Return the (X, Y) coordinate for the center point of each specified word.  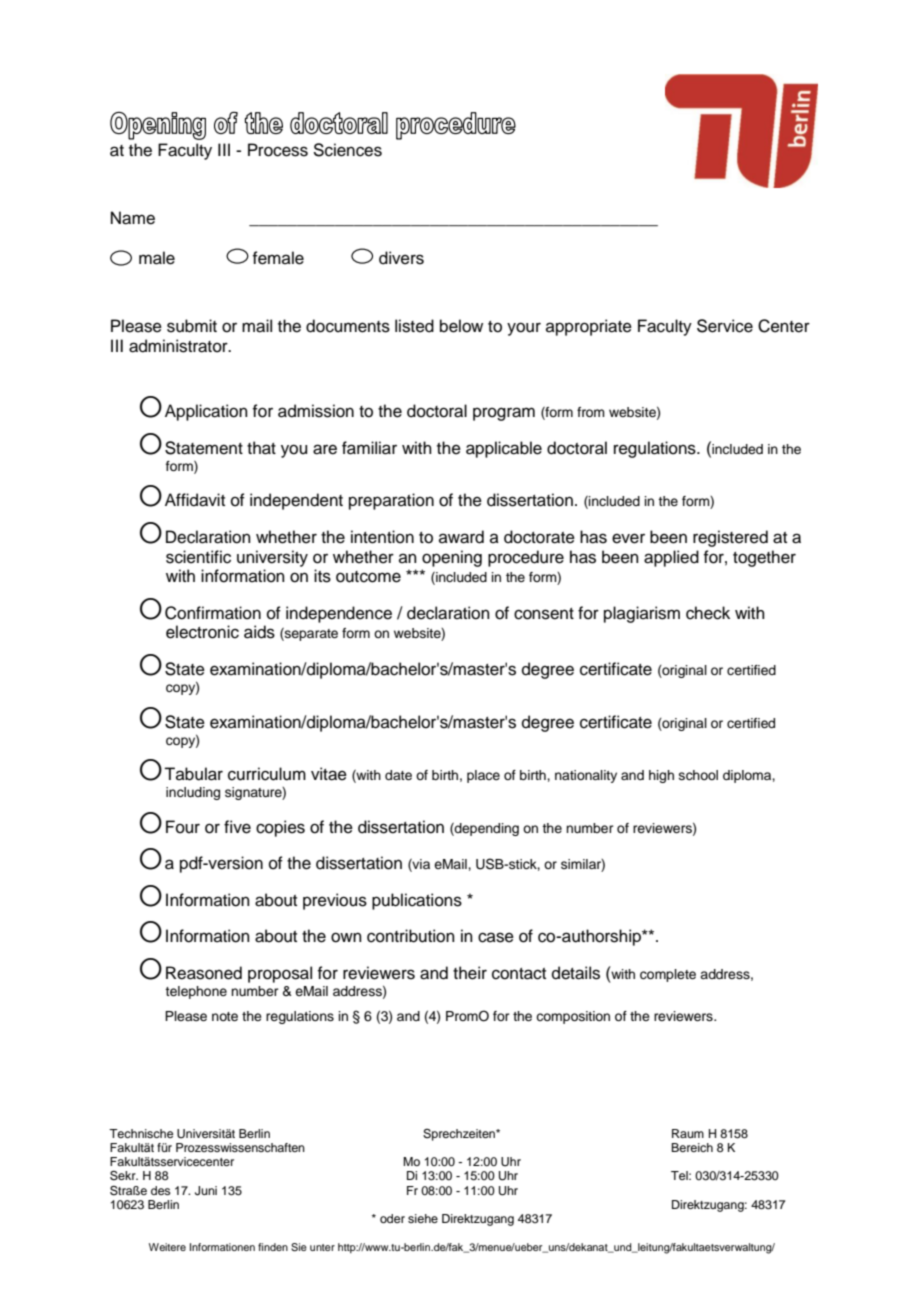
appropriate (589, 327)
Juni (206, 1191)
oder (392, 1218)
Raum (688, 1133)
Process (278, 150)
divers (401, 258)
